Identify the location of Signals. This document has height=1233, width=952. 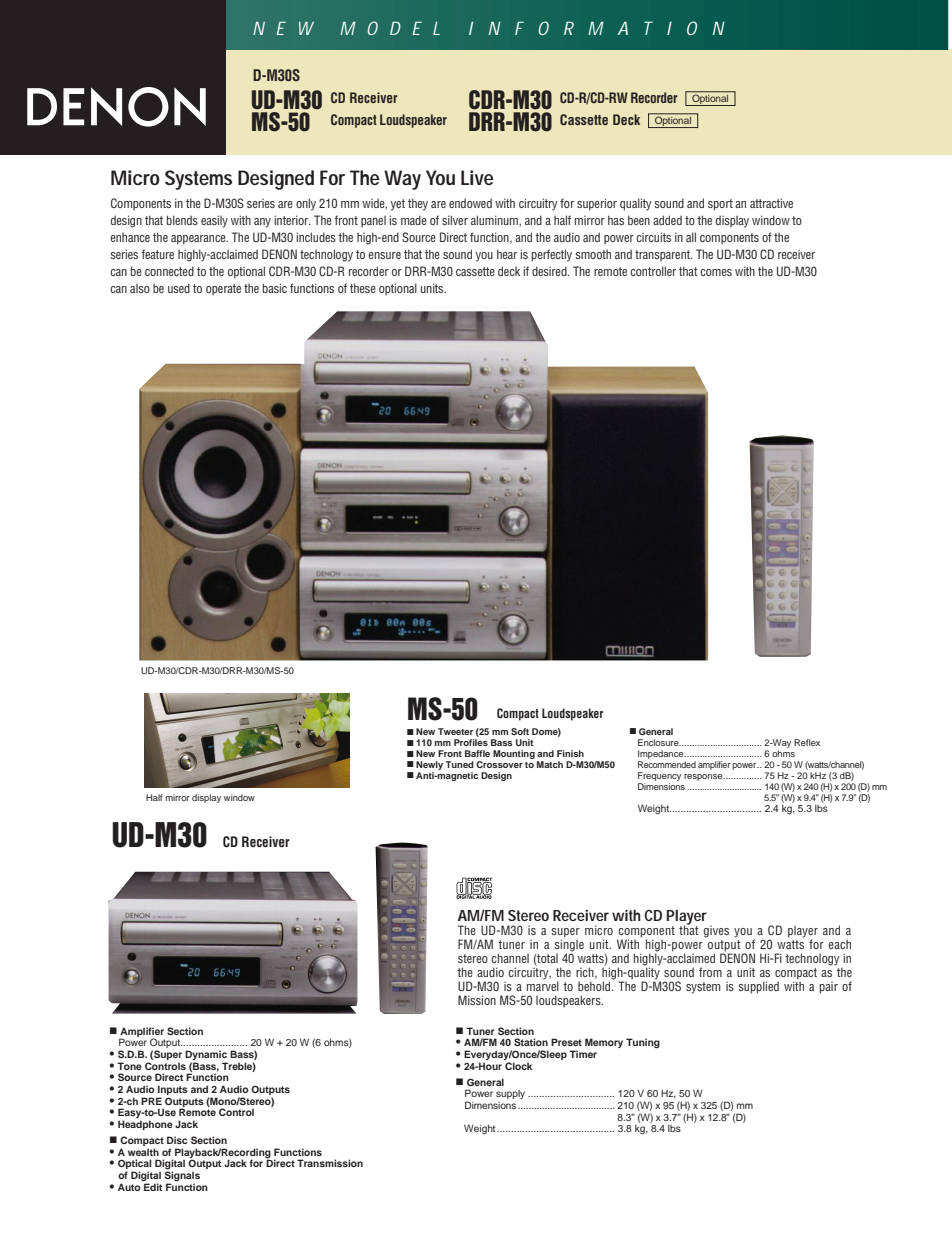
(182, 1177).
